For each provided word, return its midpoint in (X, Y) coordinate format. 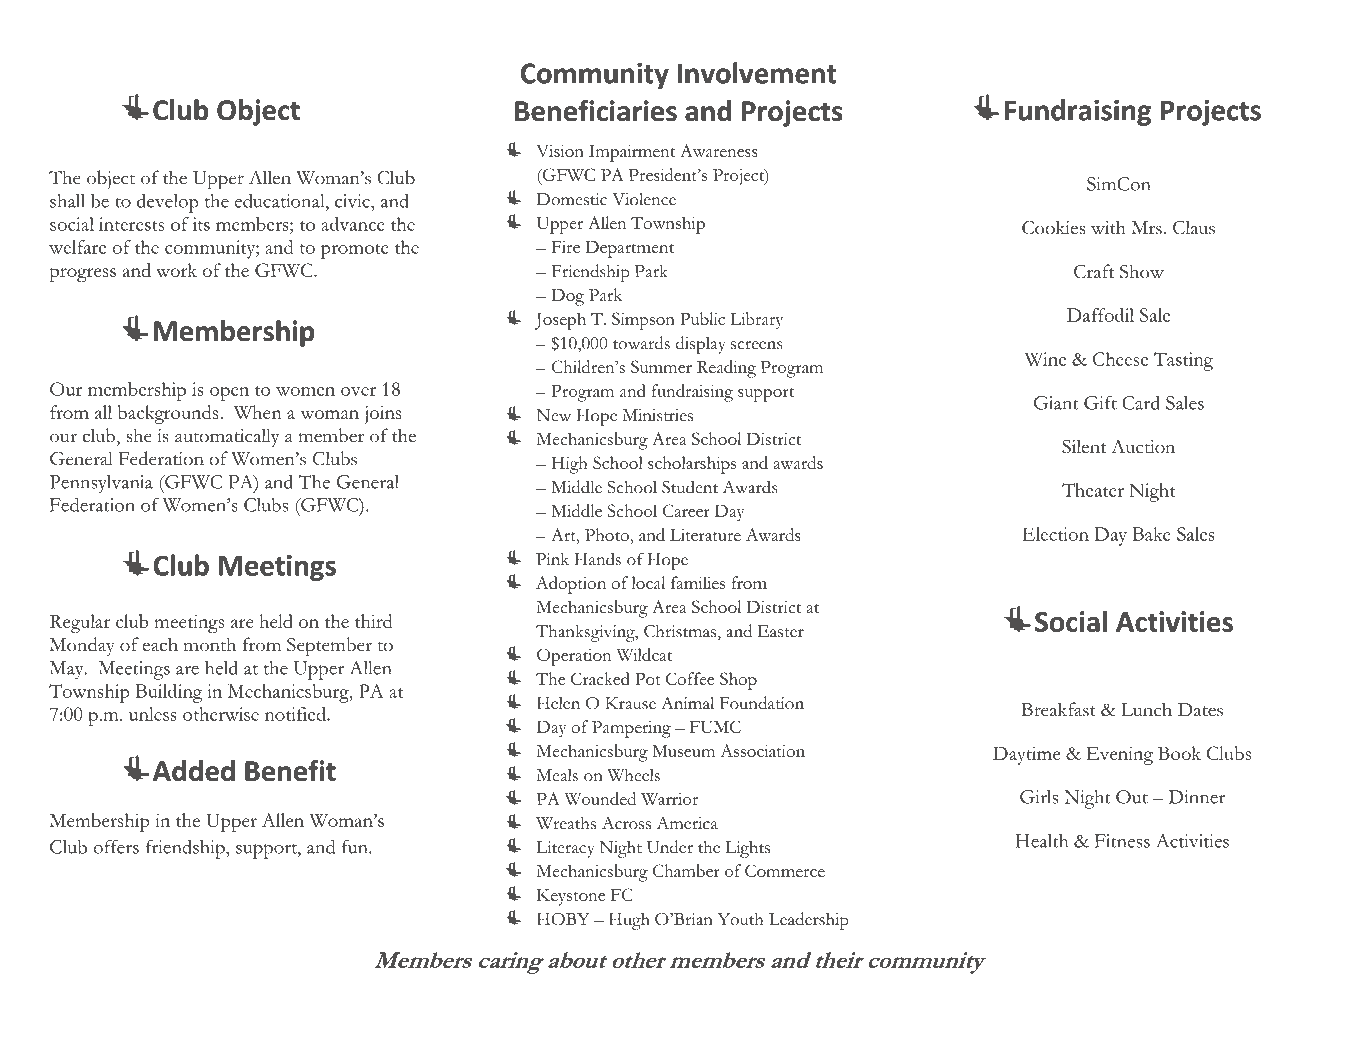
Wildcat (644, 654)
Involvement (757, 73)
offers (116, 847)
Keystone (571, 897)
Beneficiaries (596, 111)
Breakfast (1058, 709)
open (229, 394)
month (210, 644)
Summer (661, 366)
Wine (1045, 359)
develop (168, 203)
